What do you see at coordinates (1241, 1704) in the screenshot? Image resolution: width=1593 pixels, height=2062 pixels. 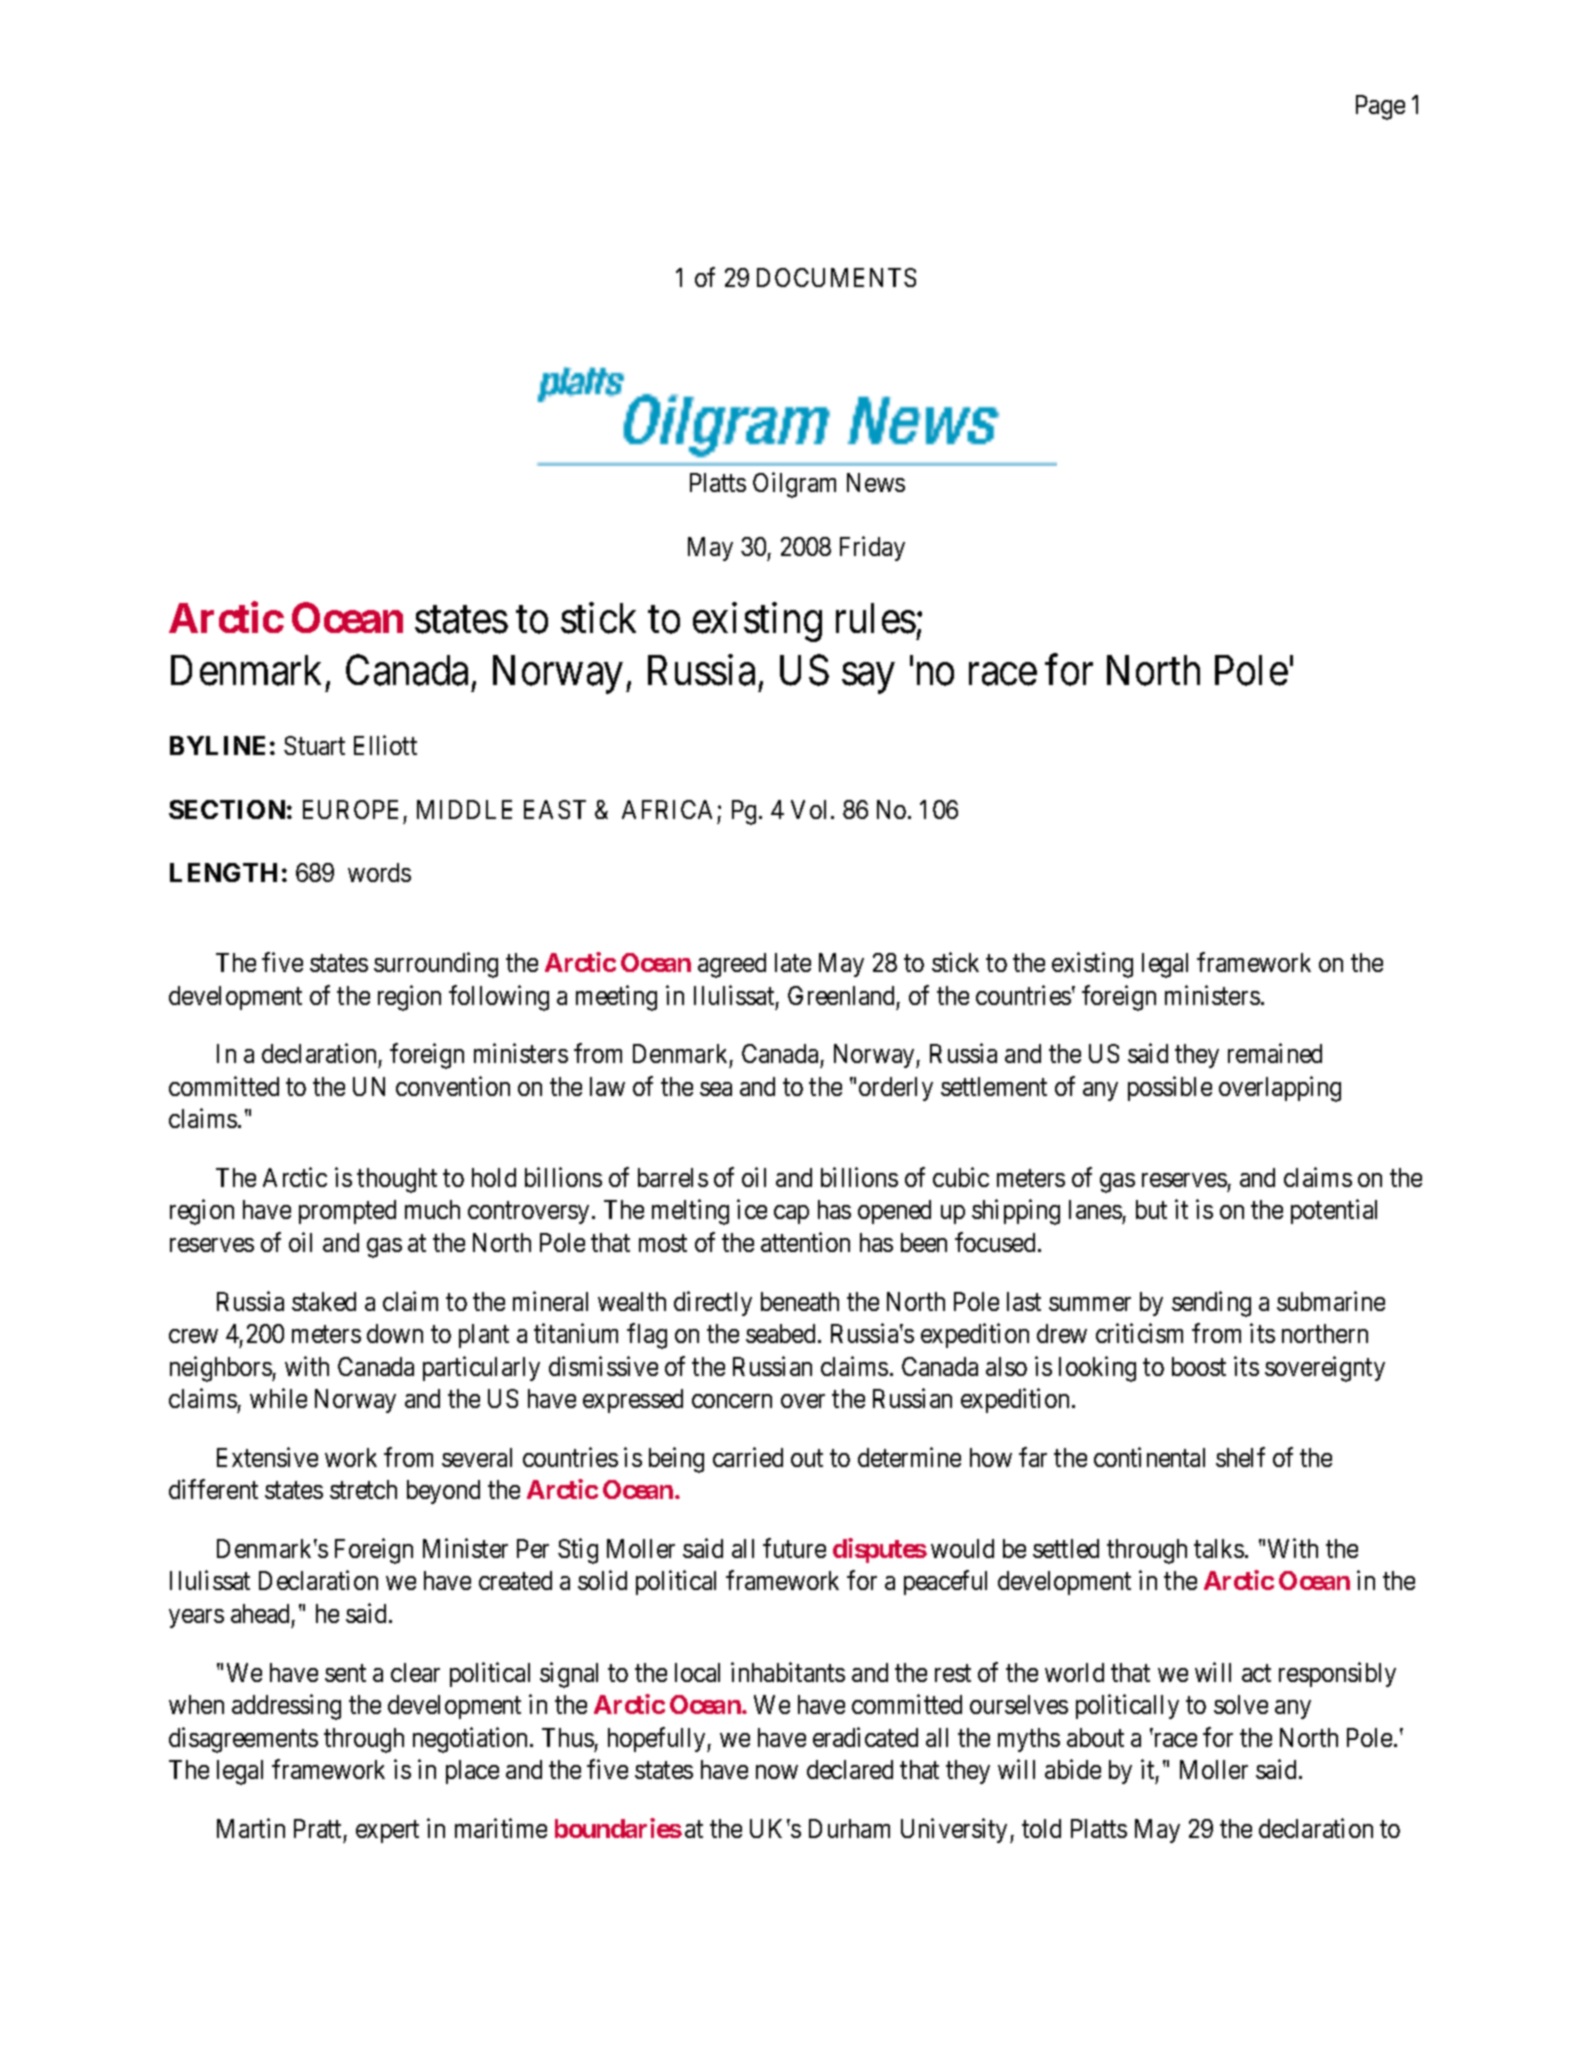 I see `solve` at bounding box center [1241, 1704].
